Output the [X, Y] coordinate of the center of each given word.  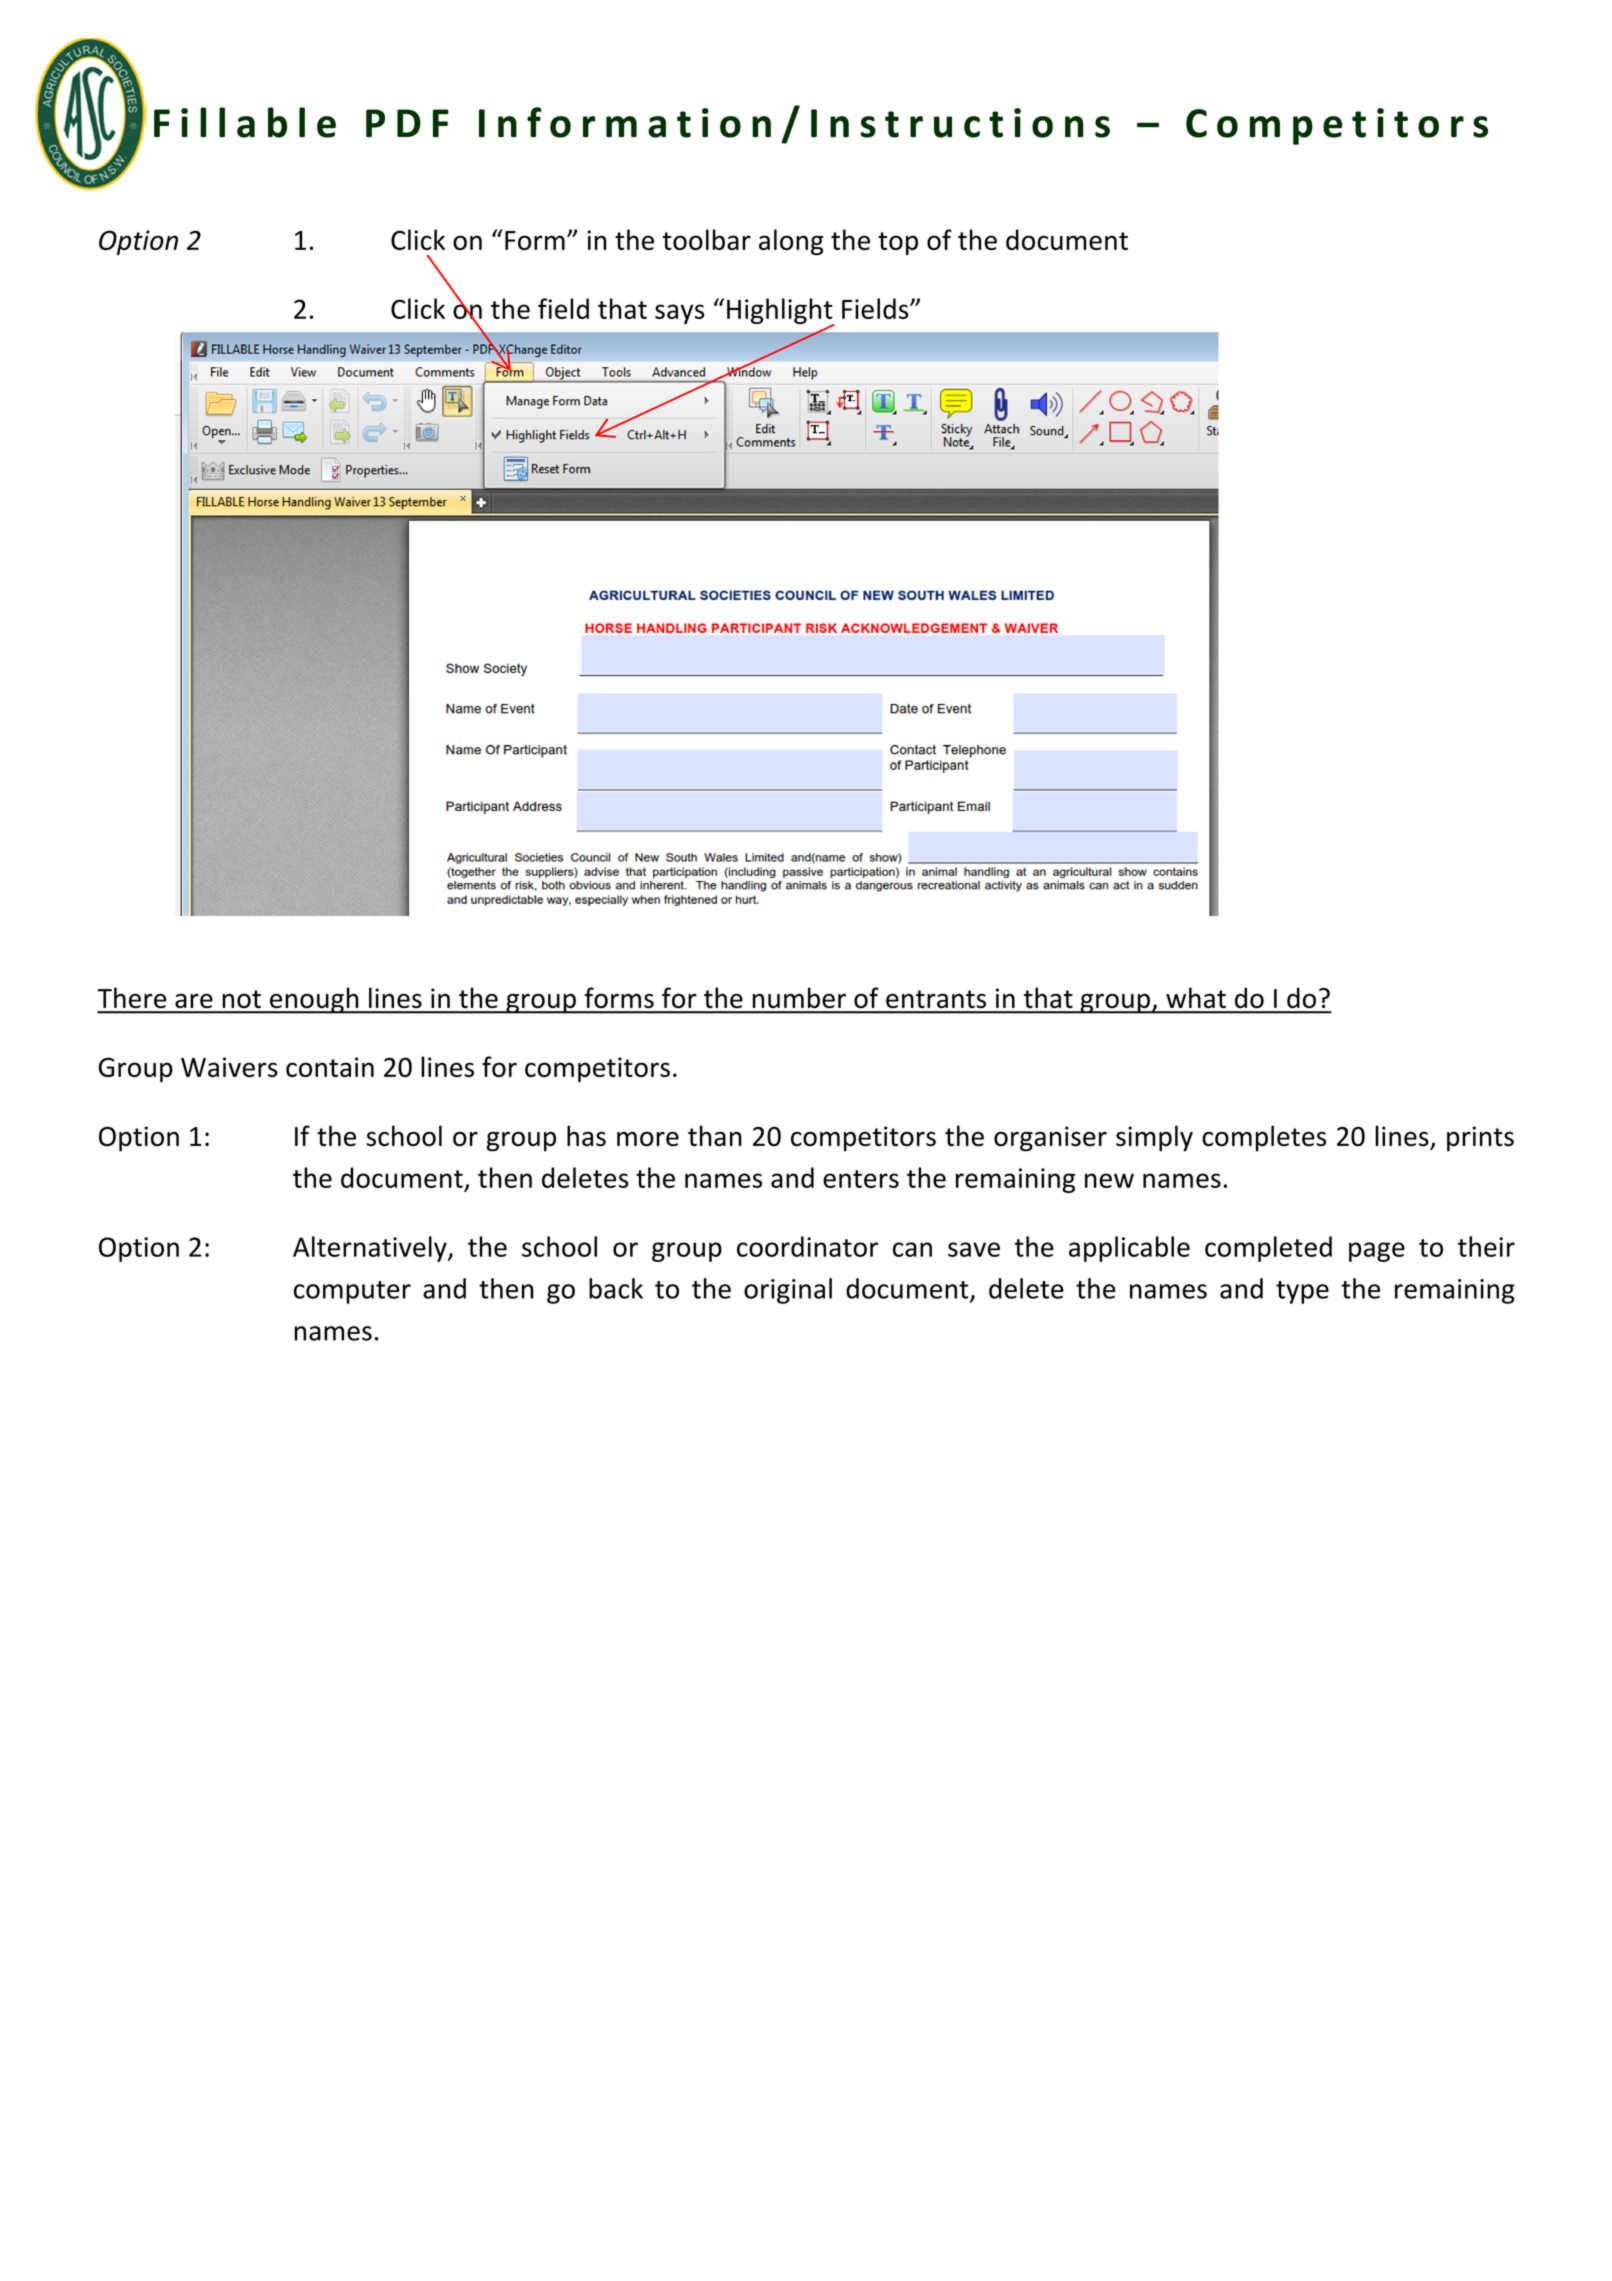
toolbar [706, 239]
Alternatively [371, 1249]
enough [314, 1000]
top [898, 243]
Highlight [781, 312]
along [791, 242]
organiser [1050, 1139]
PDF [407, 123]
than [715, 1135]
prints [1480, 1139]
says [680, 314]
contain [330, 1067]
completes [1264, 1138]
